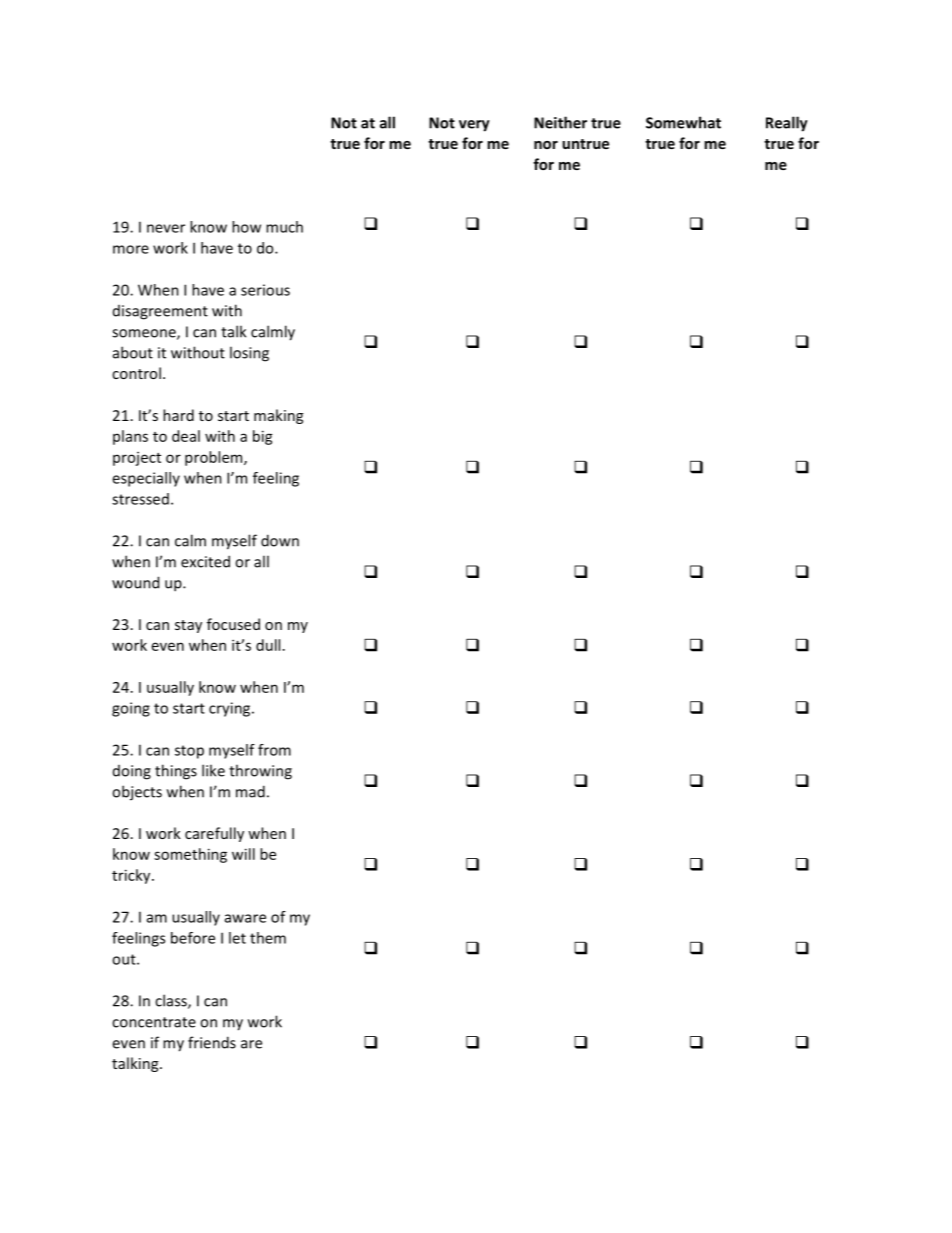 The image size is (952, 1233). What do you see at coordinates (683, 122) in the image?
I see `Somewhat` at bounding box center [683, 122].
